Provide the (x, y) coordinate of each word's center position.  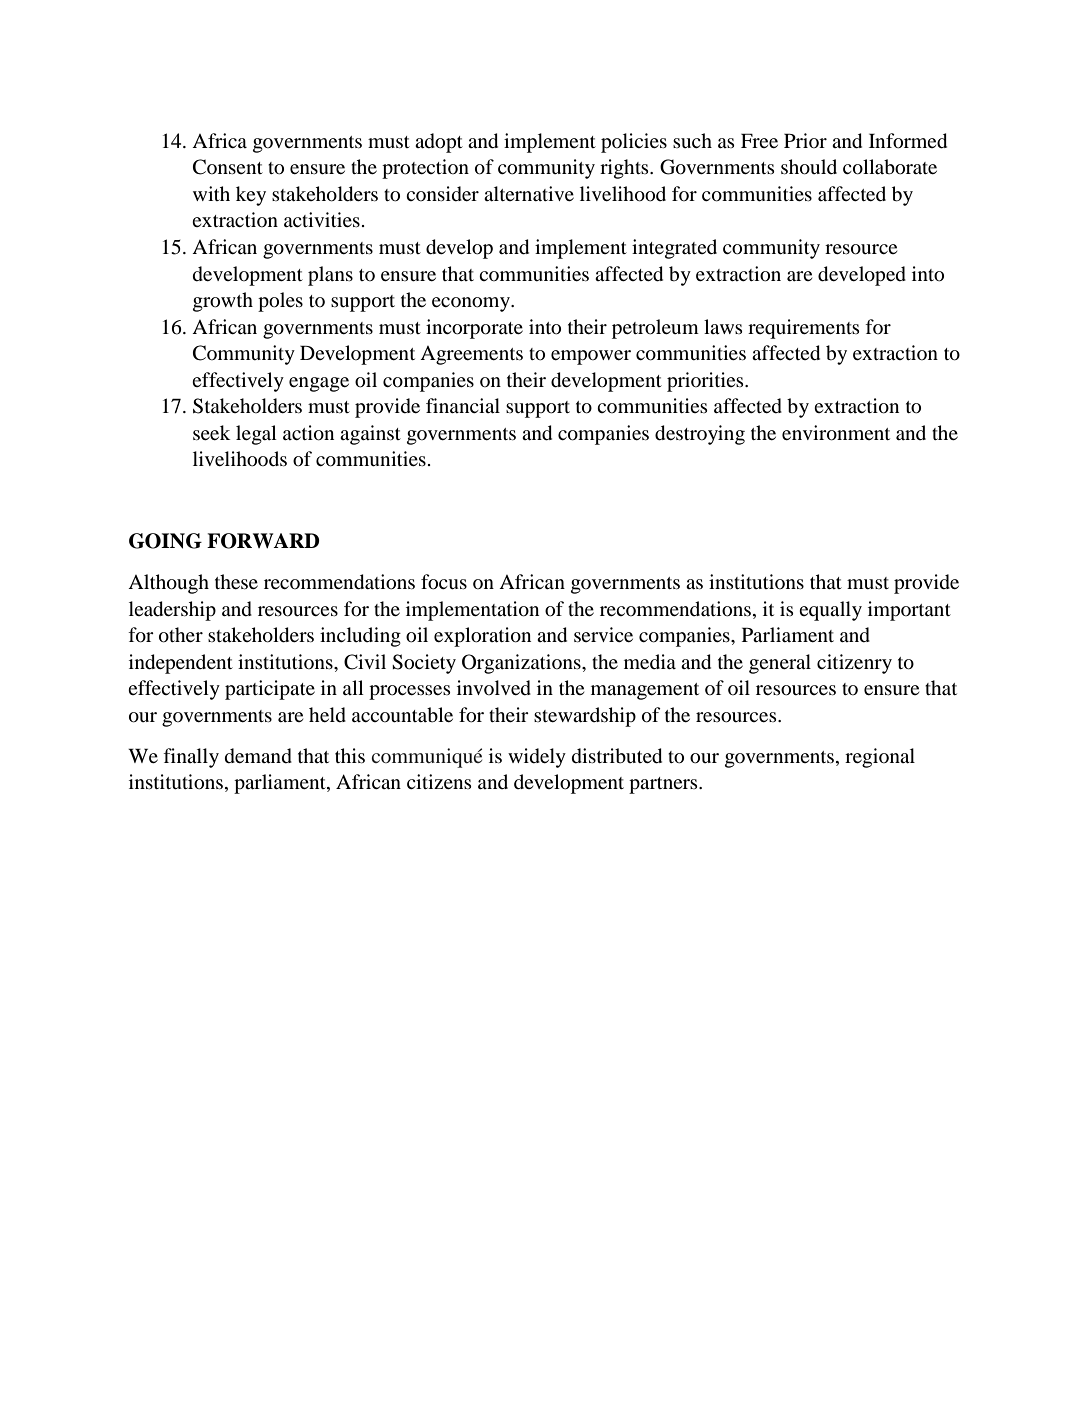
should (809, 167)
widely (537, 758)
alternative (529, 193)
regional (880, 758)
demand (258, 756)
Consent (228, 167)
